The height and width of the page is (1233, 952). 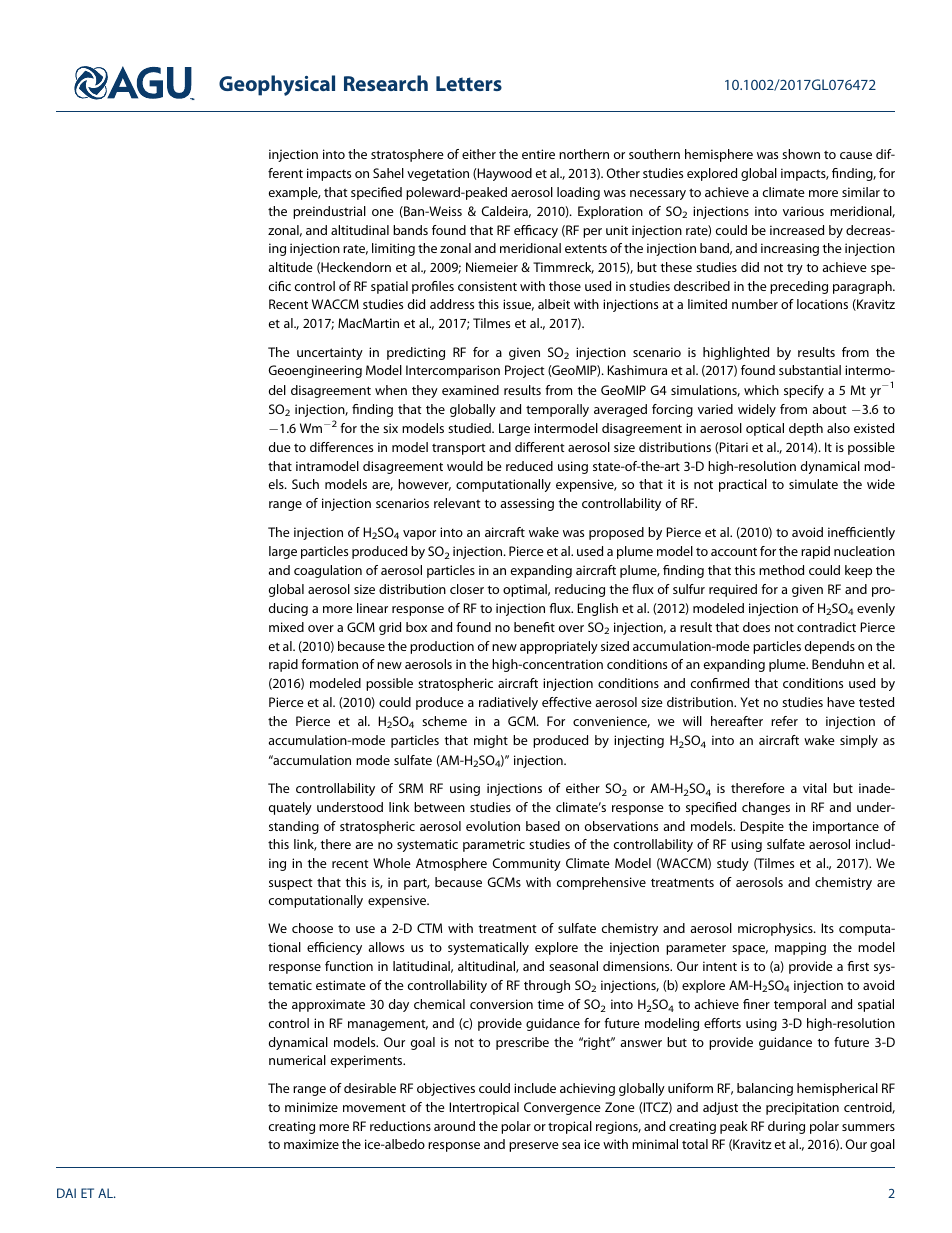 I want to click on around, so click(x=454, y=1126).
